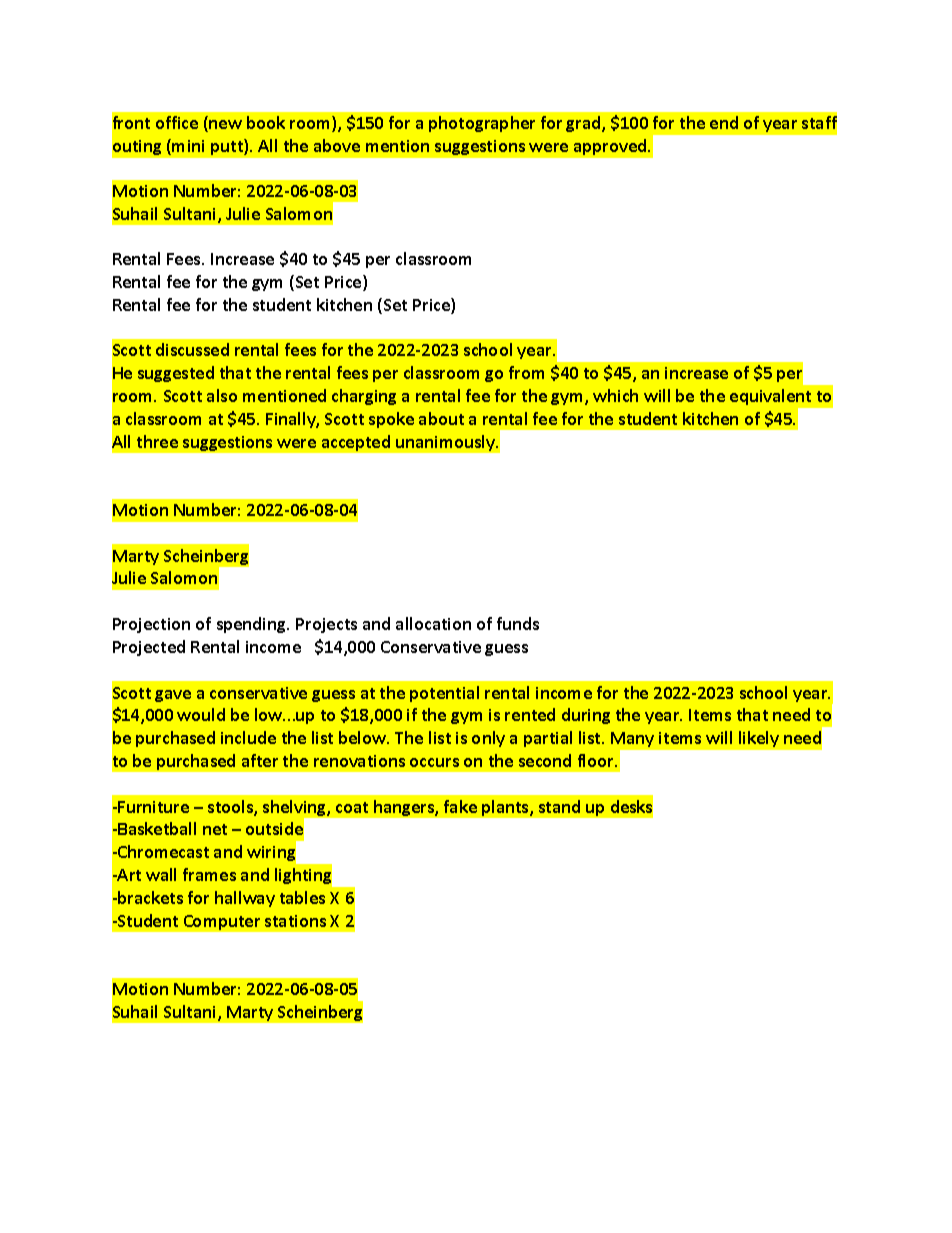 The width and height of the page is (952, 1233). Describe the element at coordinates (482, 124) in the page. I see `photographer` at that location.
